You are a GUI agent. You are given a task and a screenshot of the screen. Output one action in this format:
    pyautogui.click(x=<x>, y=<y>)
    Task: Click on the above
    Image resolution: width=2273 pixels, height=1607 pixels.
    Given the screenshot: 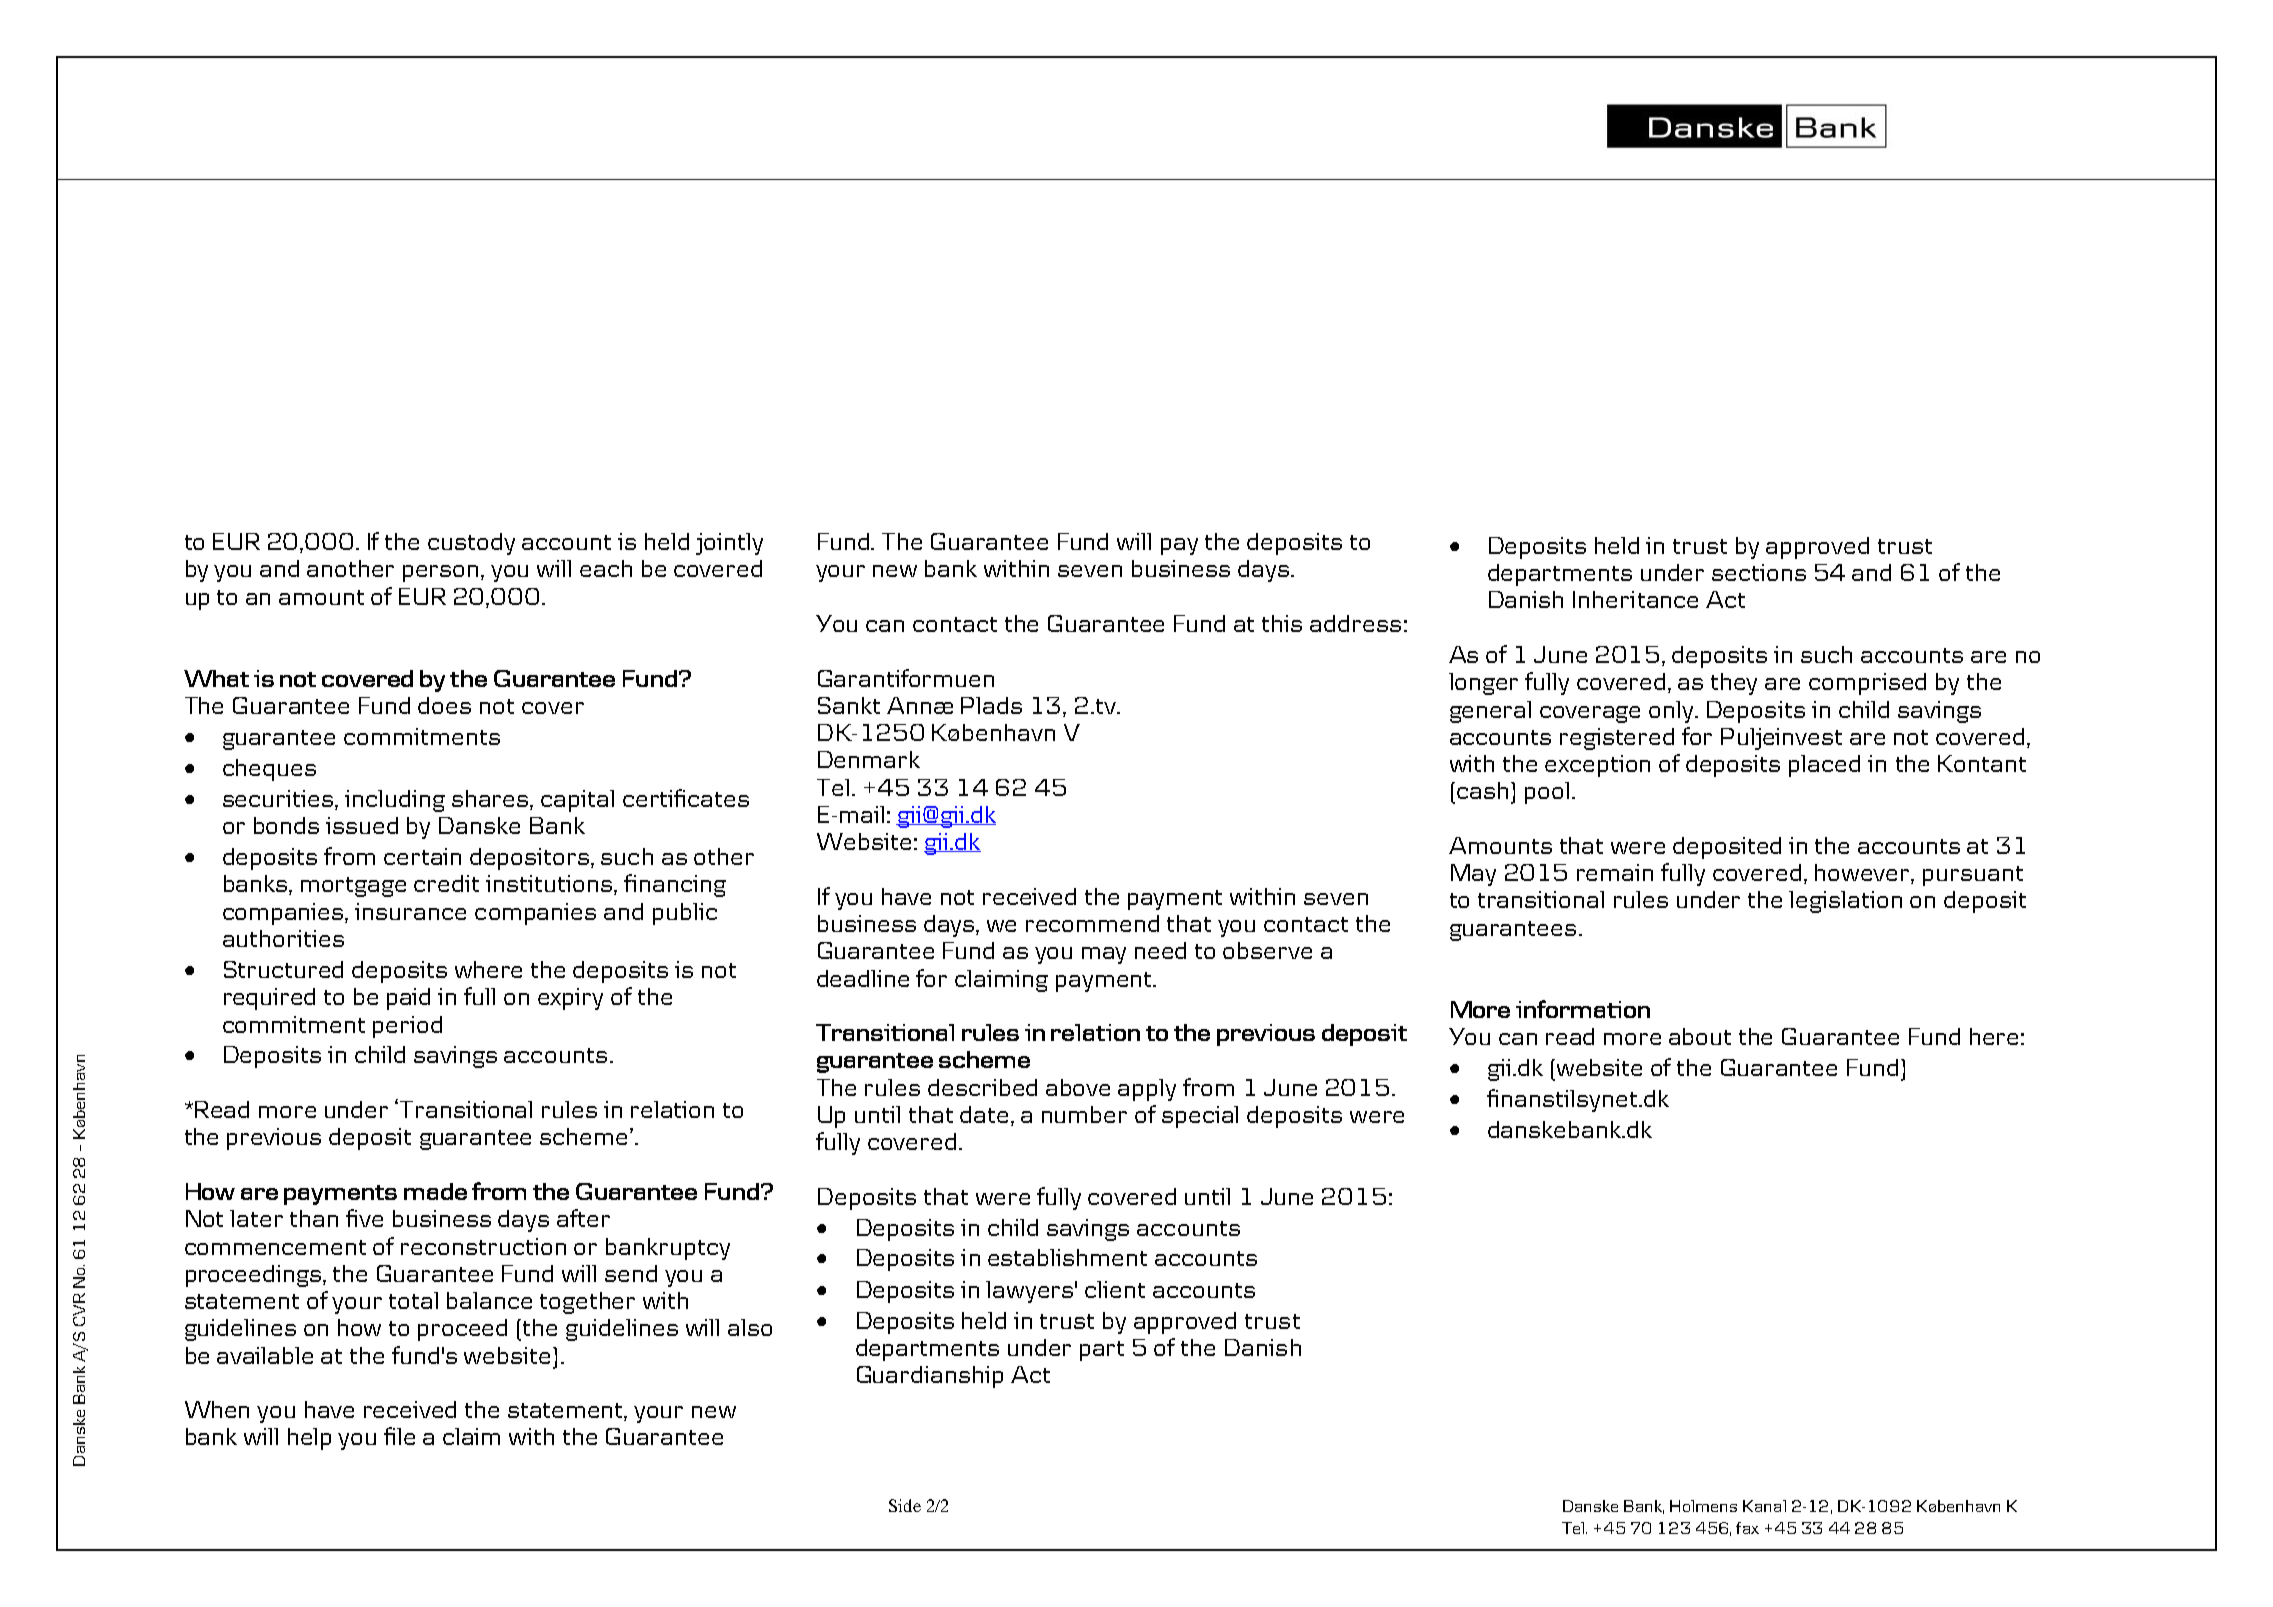 What is the action you would take?
    pyautogui.click(x=1078, y=1087)
